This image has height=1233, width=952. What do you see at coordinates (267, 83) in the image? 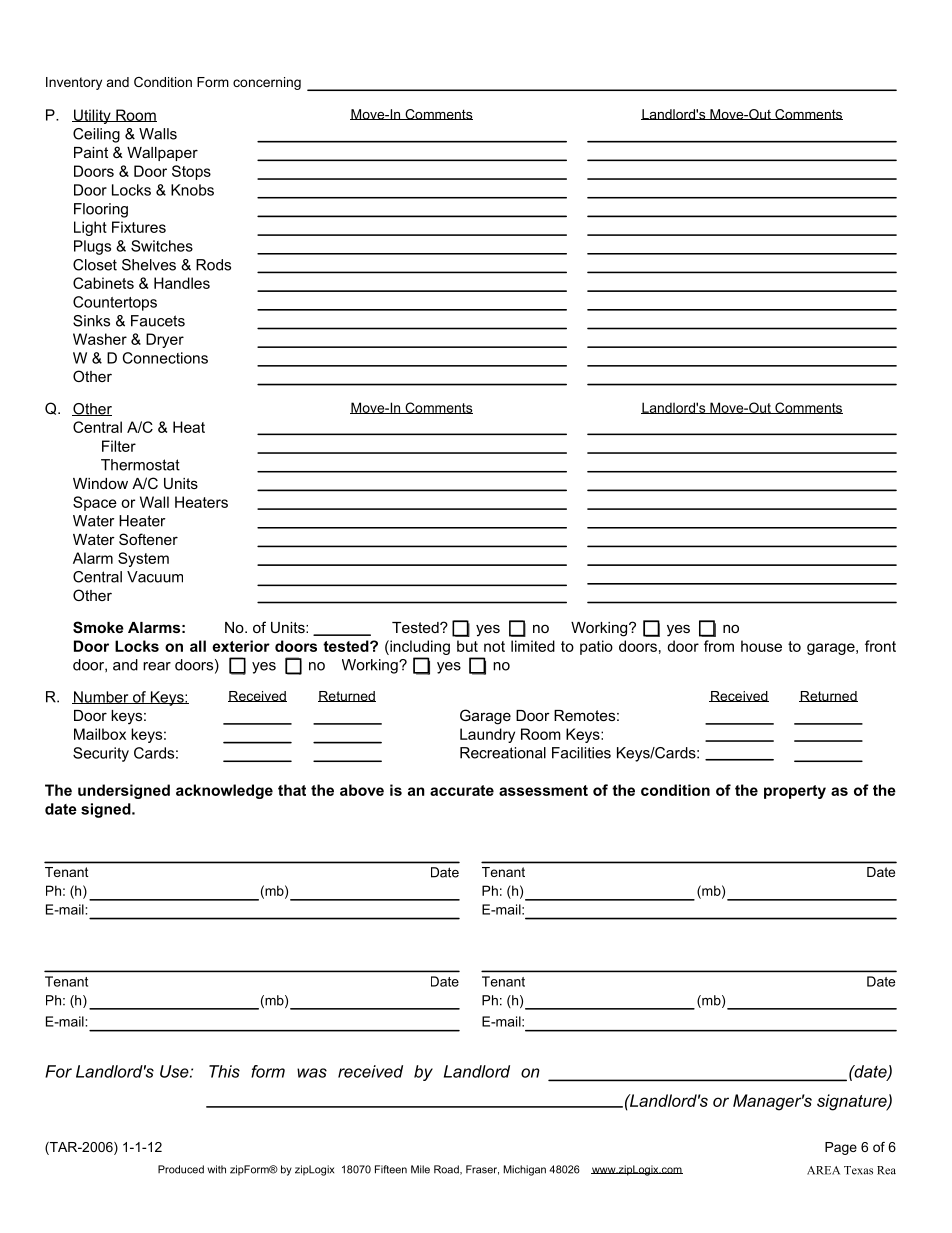
I see `concerning` at bounding box center [267, 83].
